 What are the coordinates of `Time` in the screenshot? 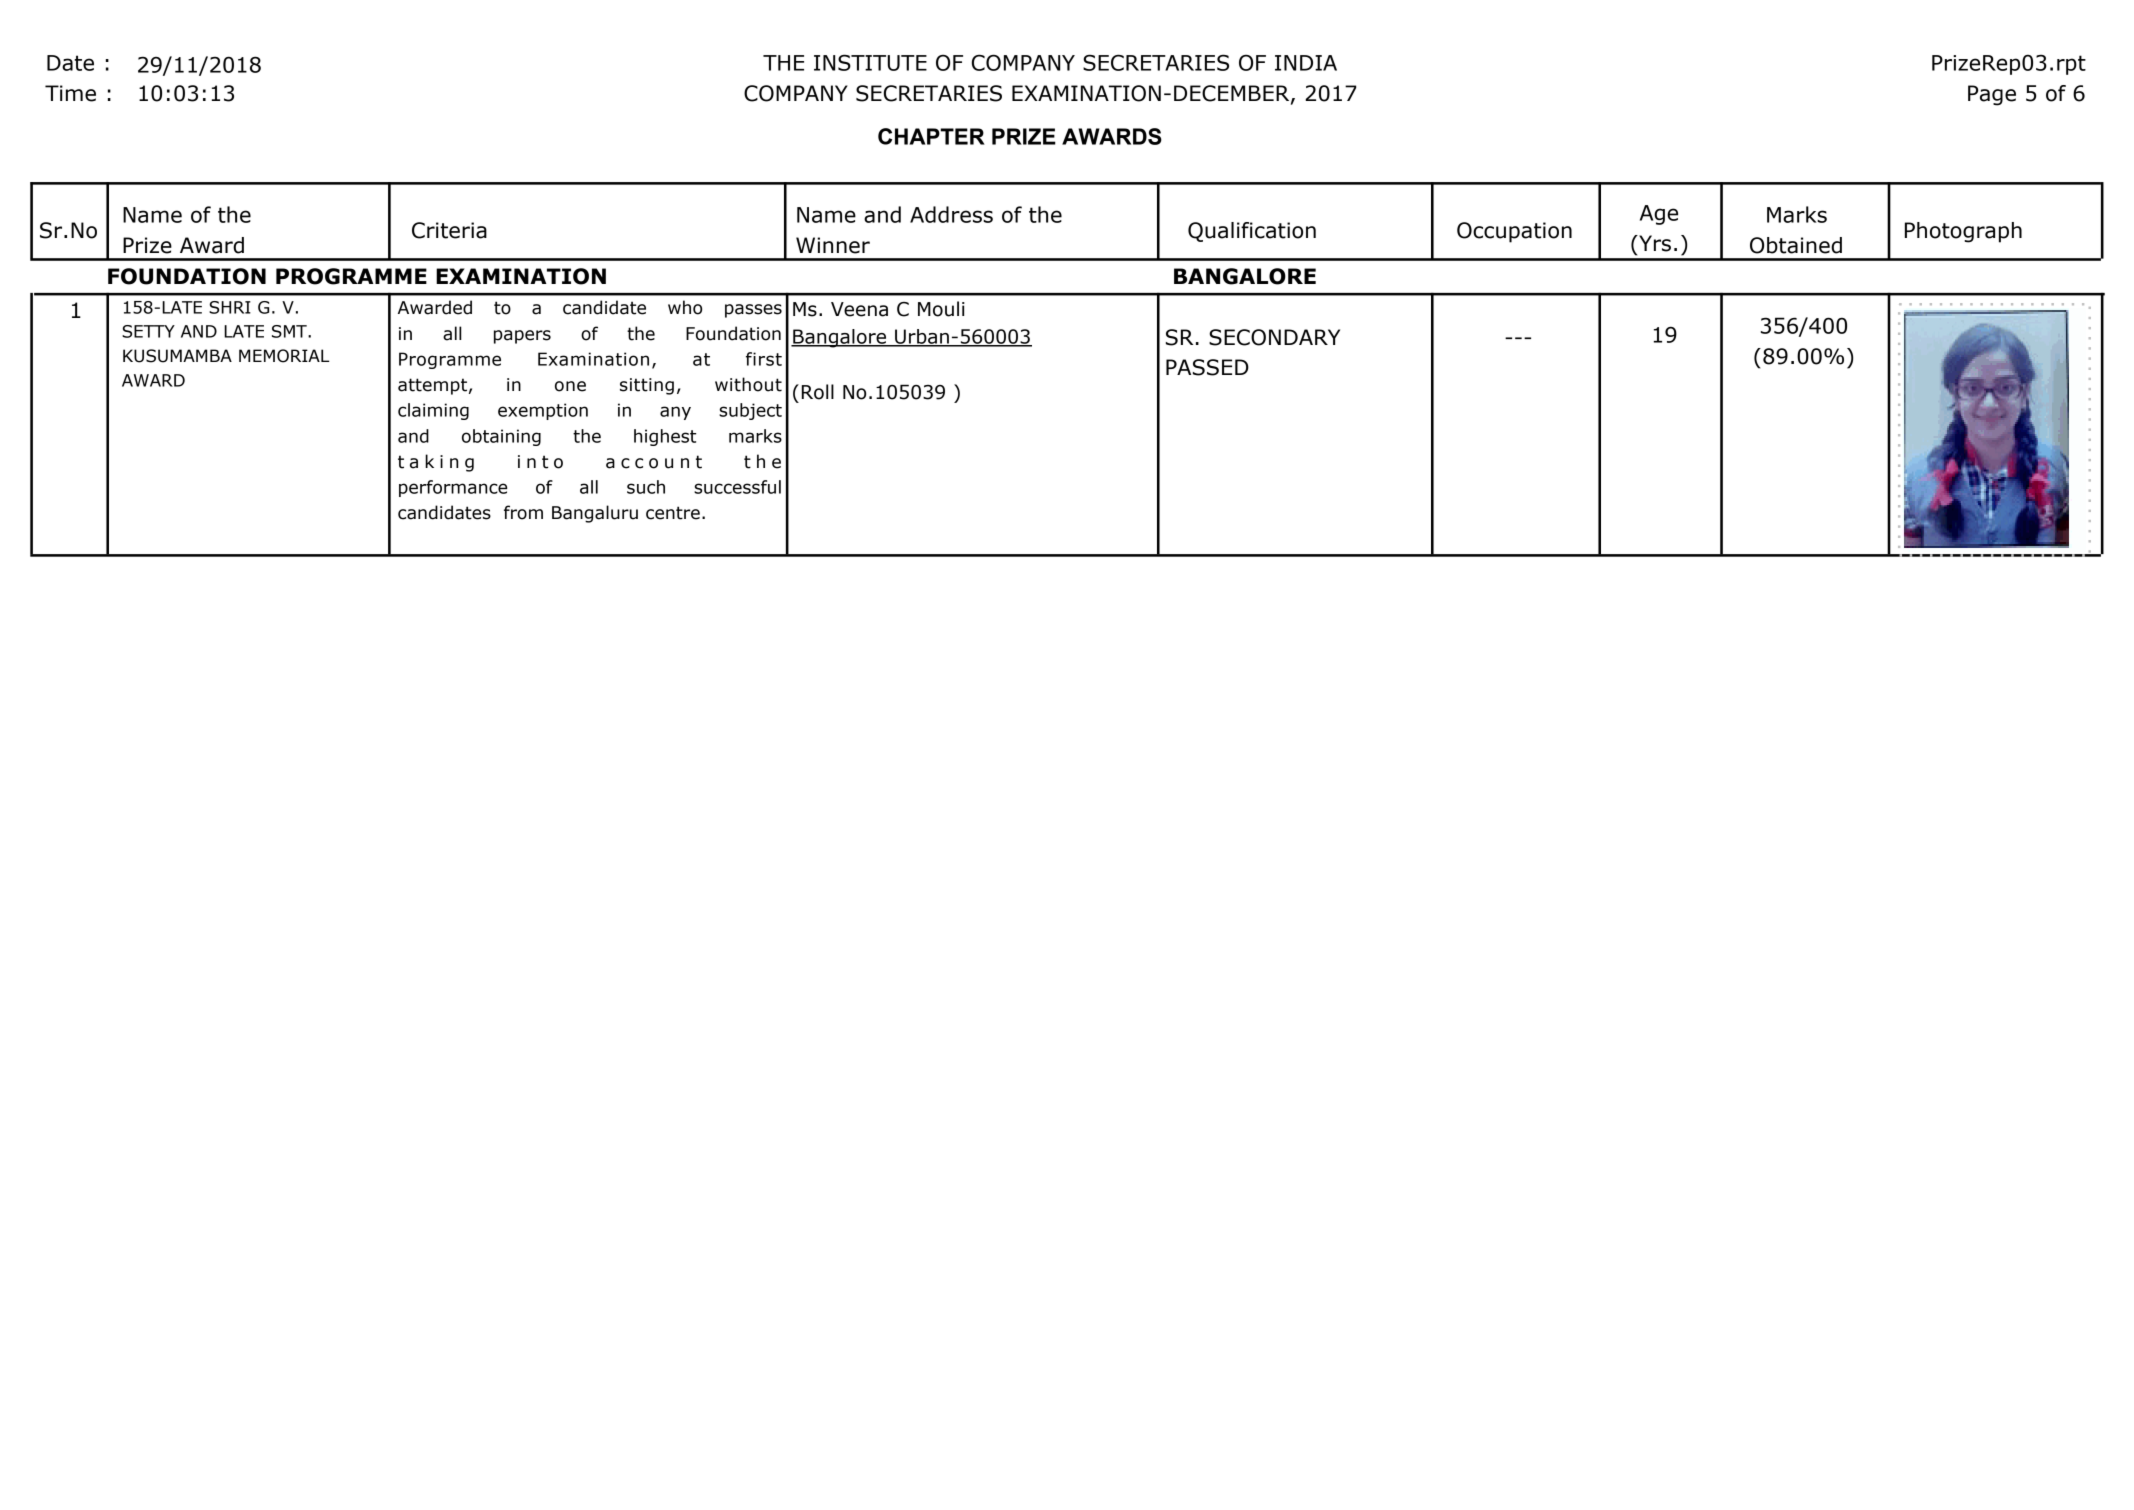 It's located at (70, 93).
